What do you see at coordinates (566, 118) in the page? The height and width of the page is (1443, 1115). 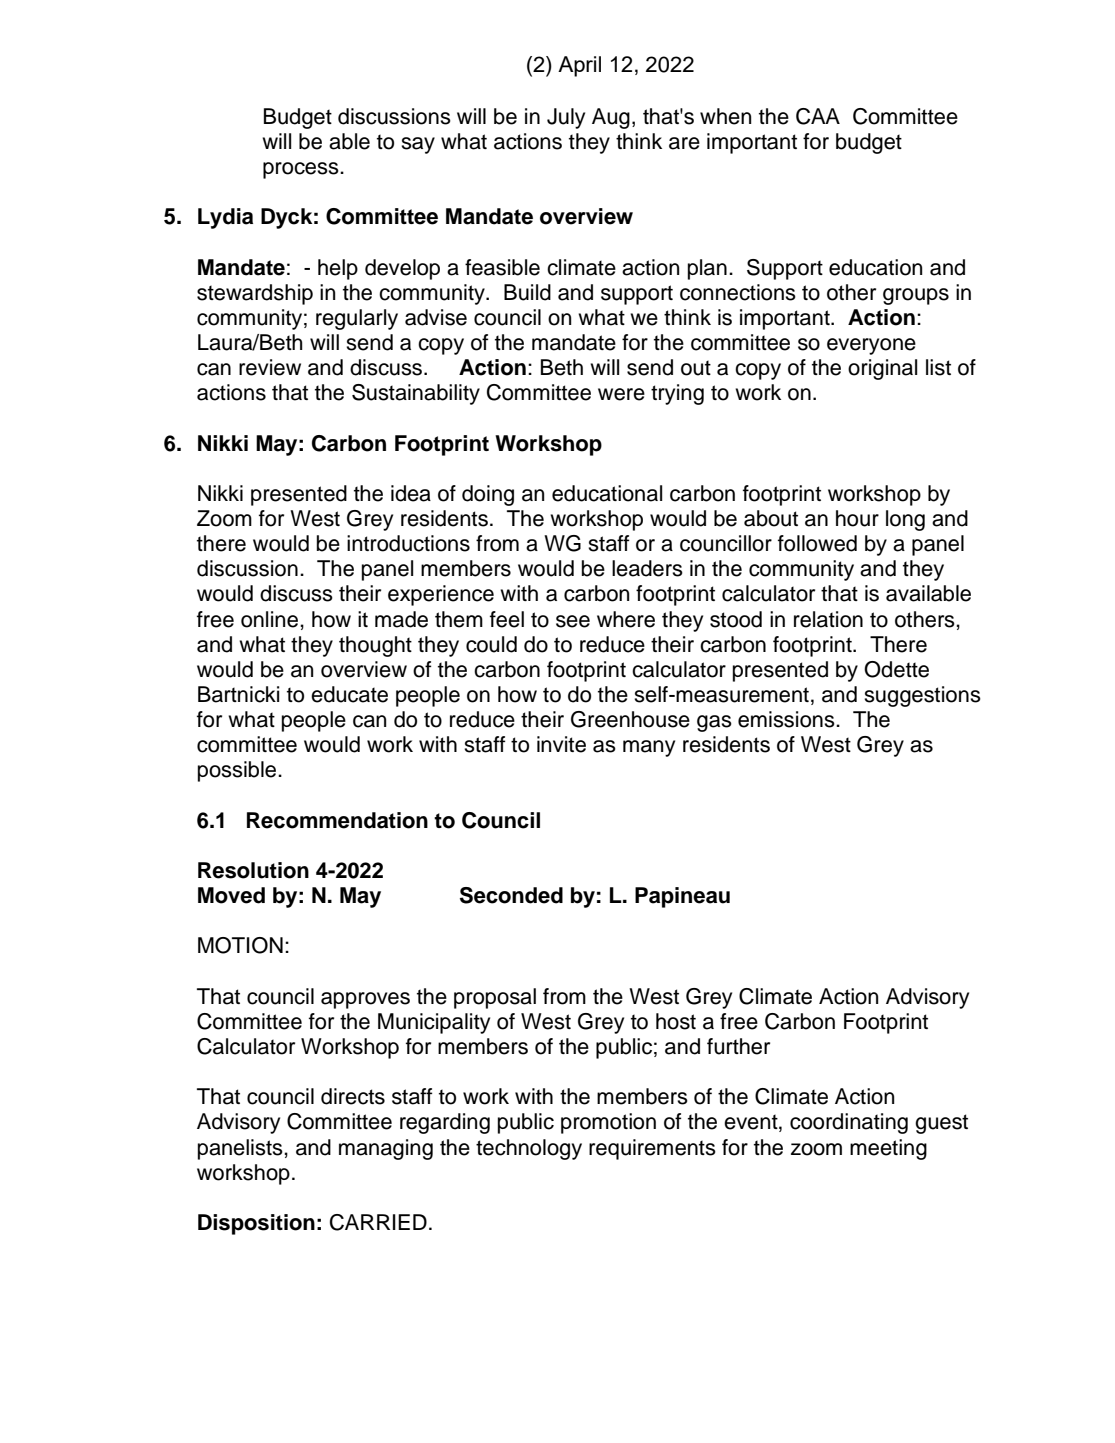 I see `July` at bounding box center [566, 118].
